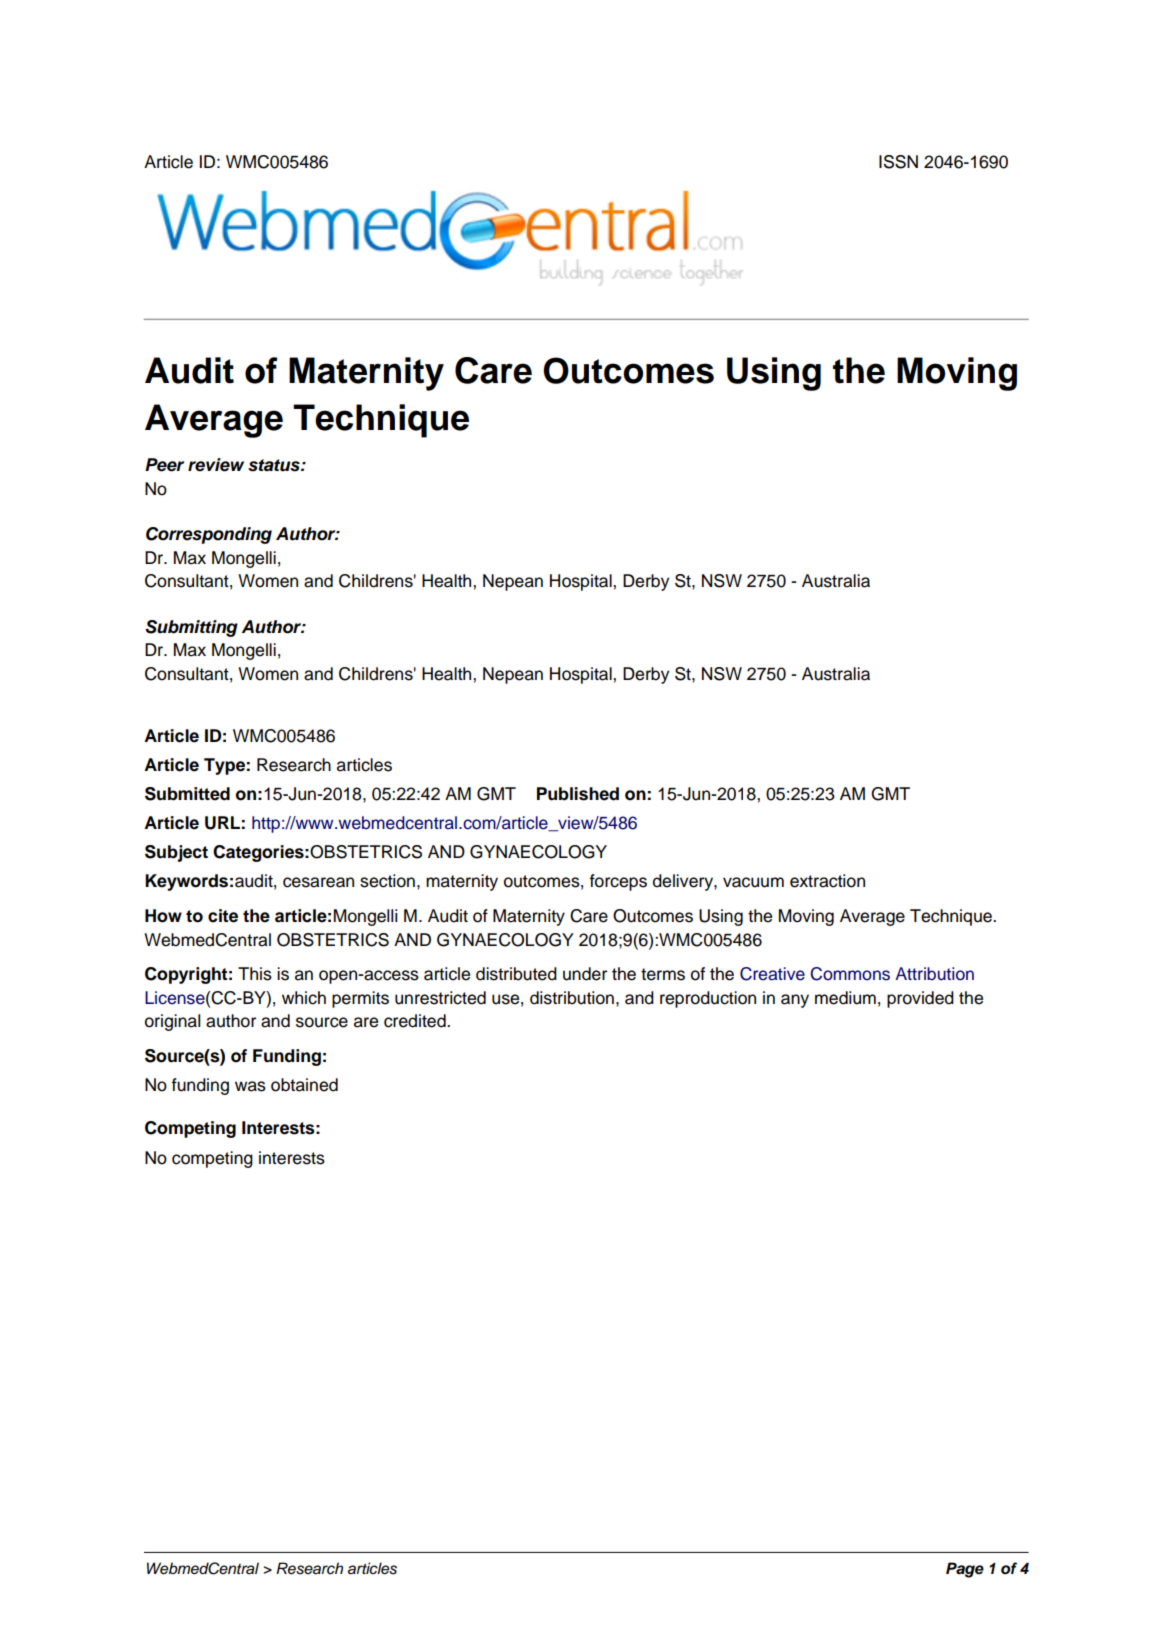  Describe the element at coordinates (898, 162) in the screenshot. I see `ISSN` at that location.
